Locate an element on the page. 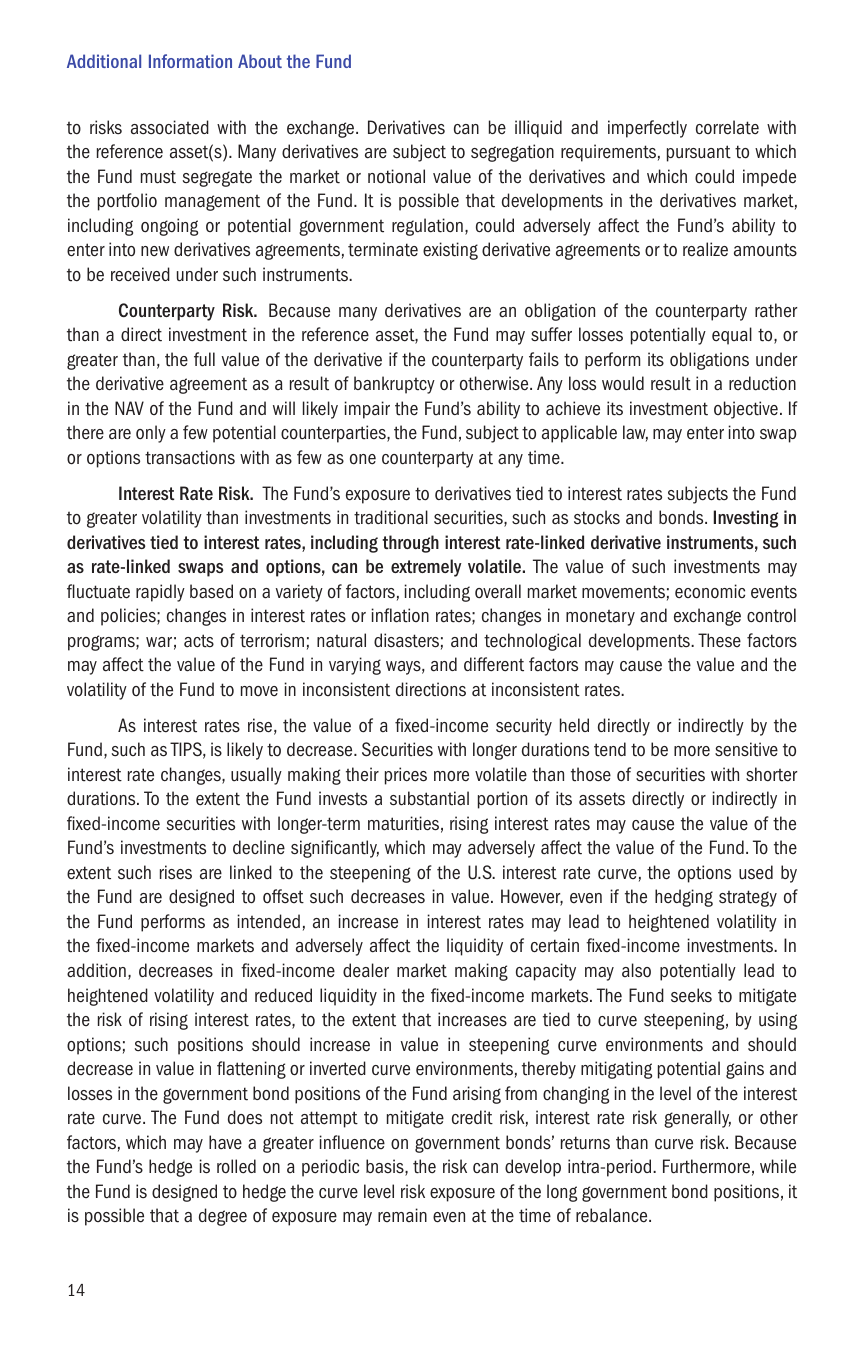  segregation is located at coordinates (512, 153).
